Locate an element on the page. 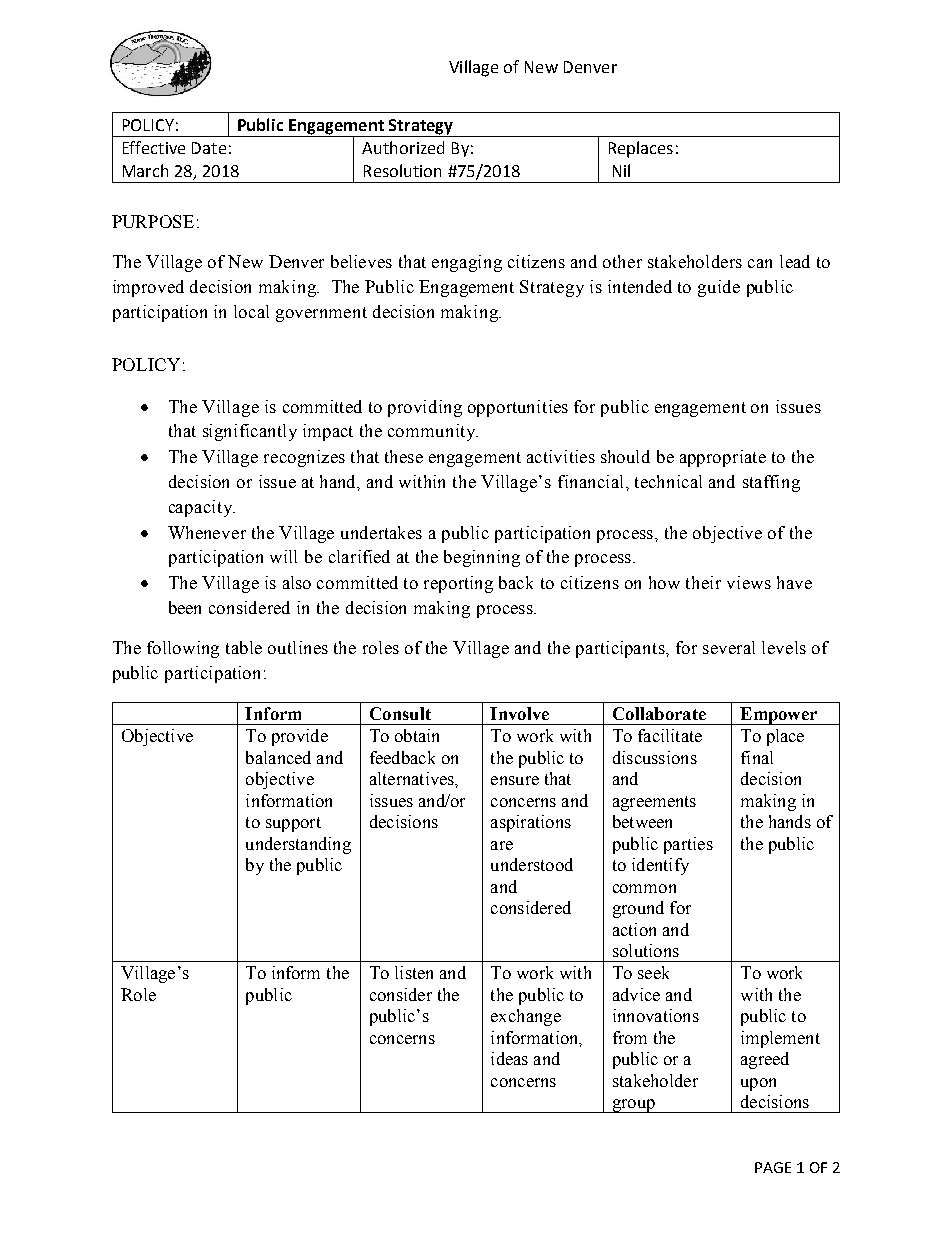  several is located at coordinates (729, 647).
